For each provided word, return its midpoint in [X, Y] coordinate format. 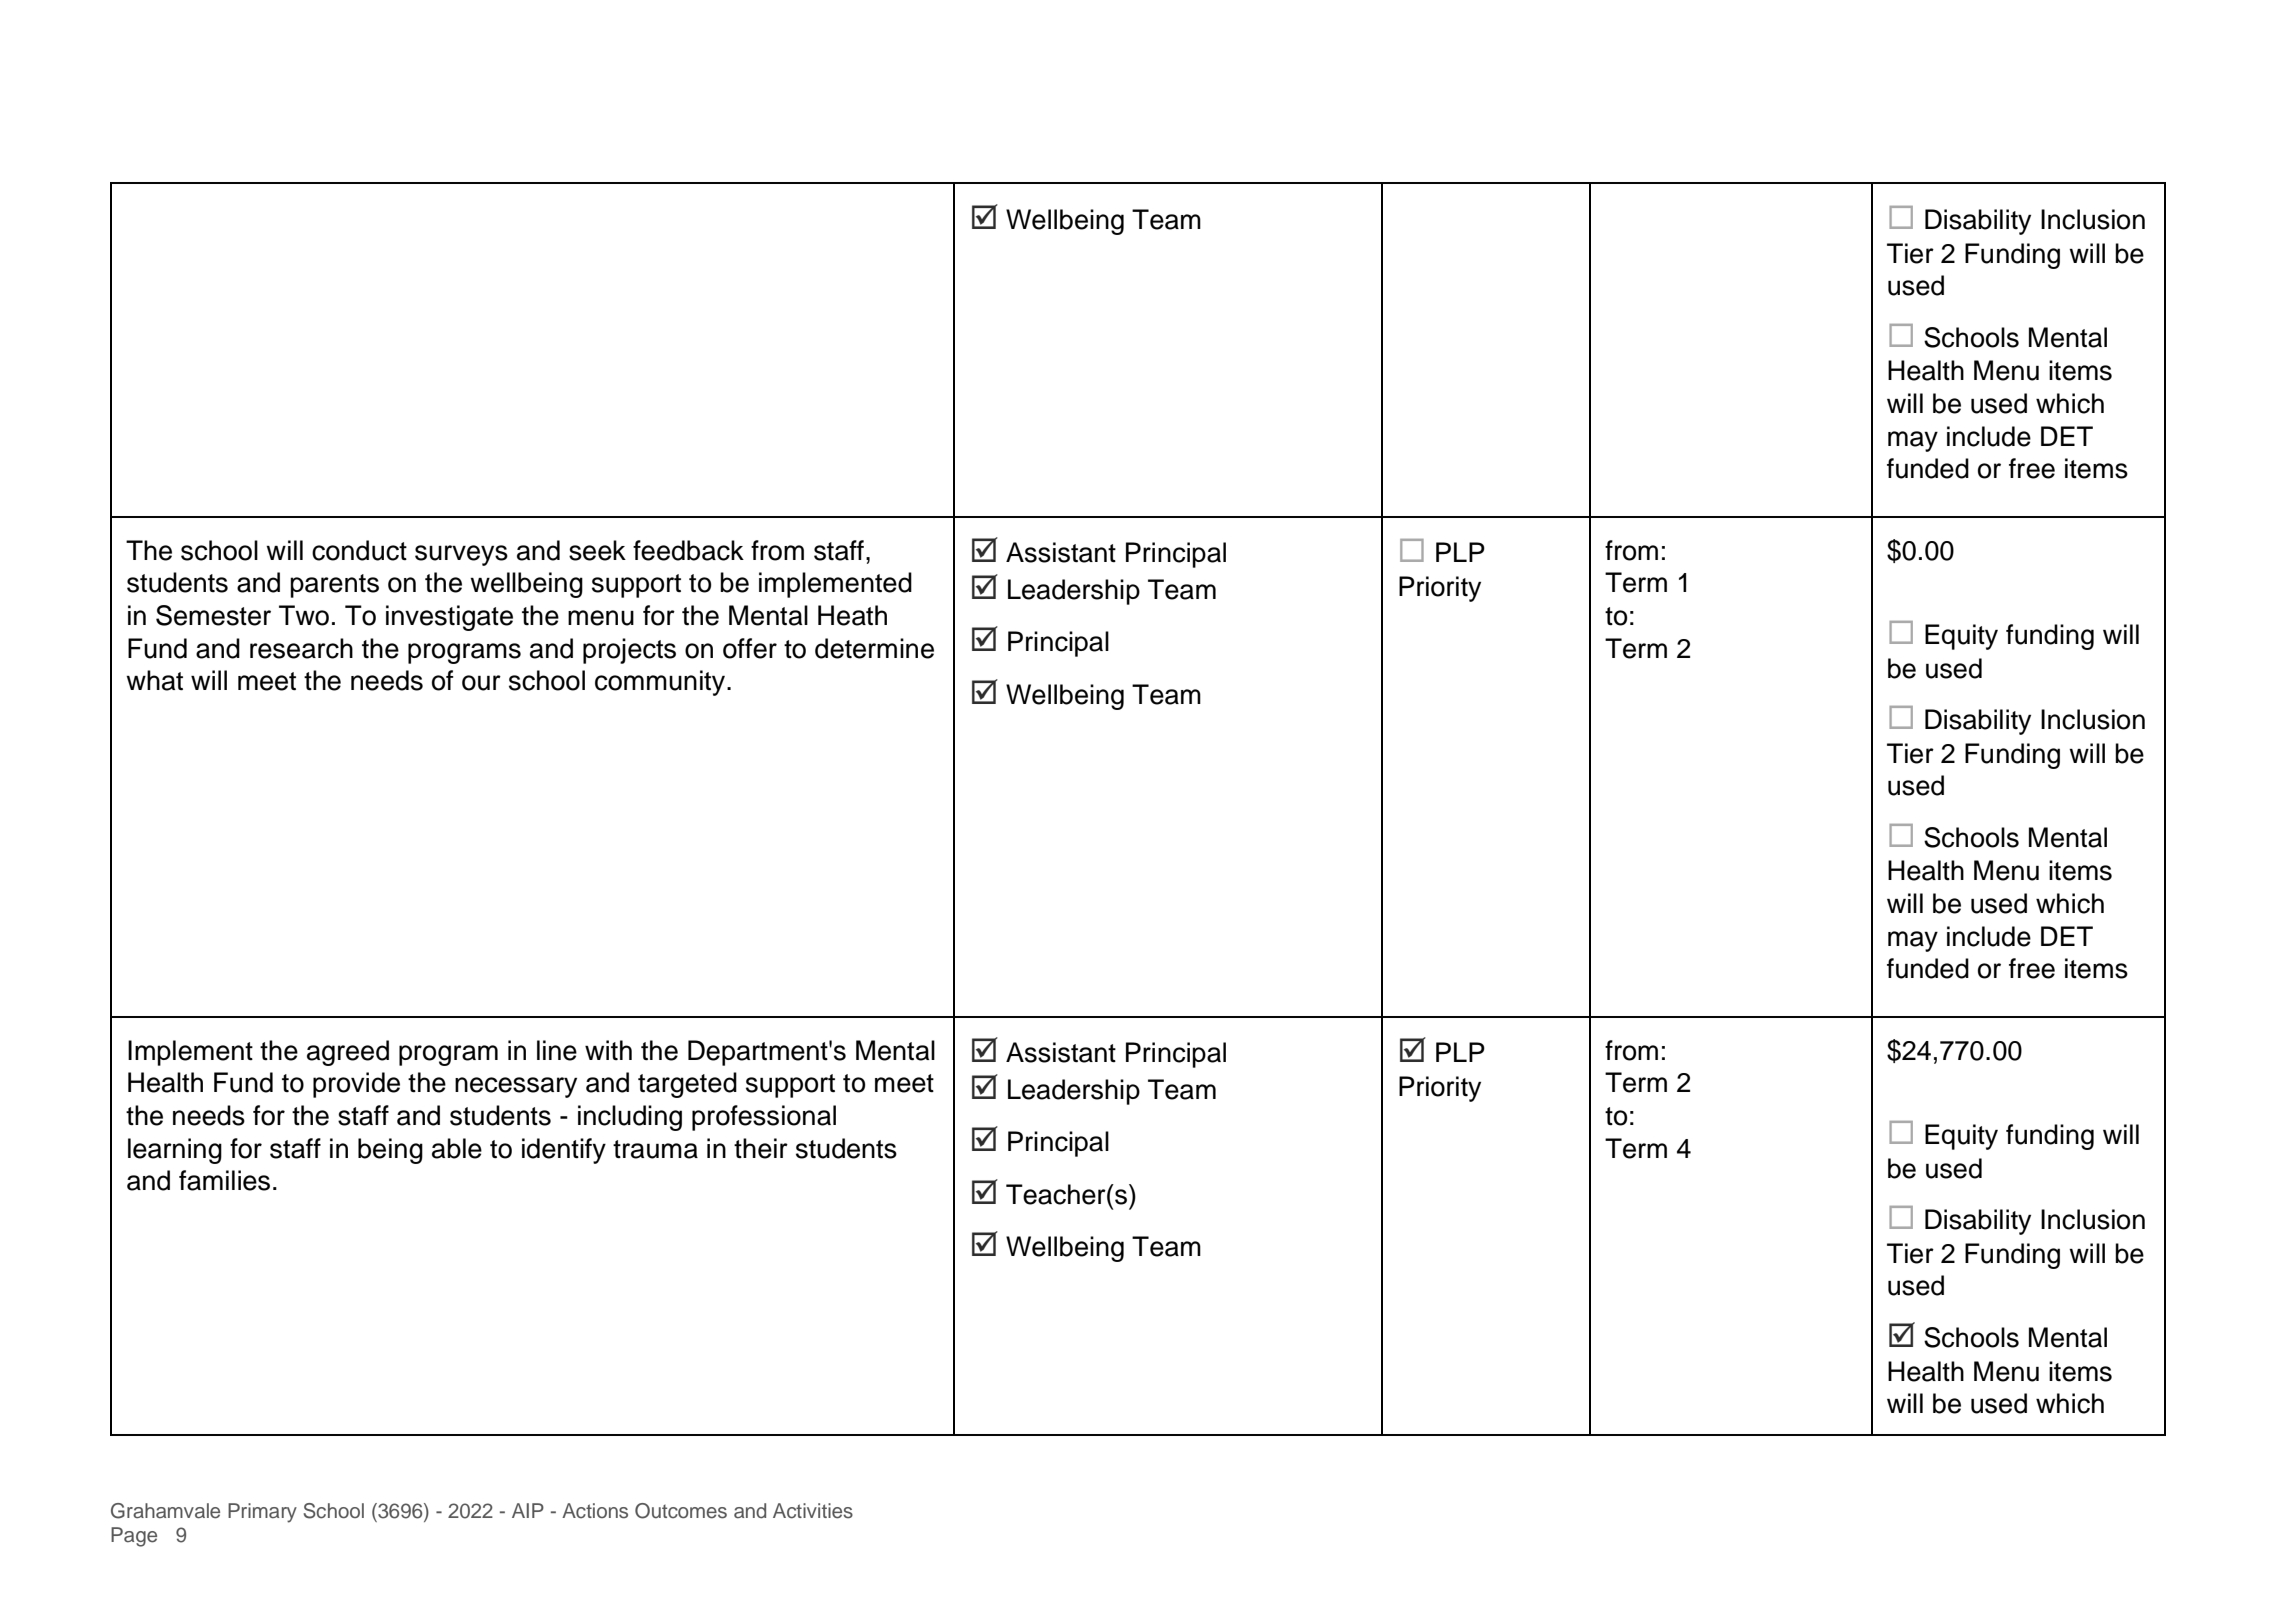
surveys [461, 555]
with [608, 1050]
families [224, 1180]
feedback [688, 550]
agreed [348, 1053]
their [761, 1148]
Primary [262, 1513]
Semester [213, 615]
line [557, 1050]
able [457, 1148]
